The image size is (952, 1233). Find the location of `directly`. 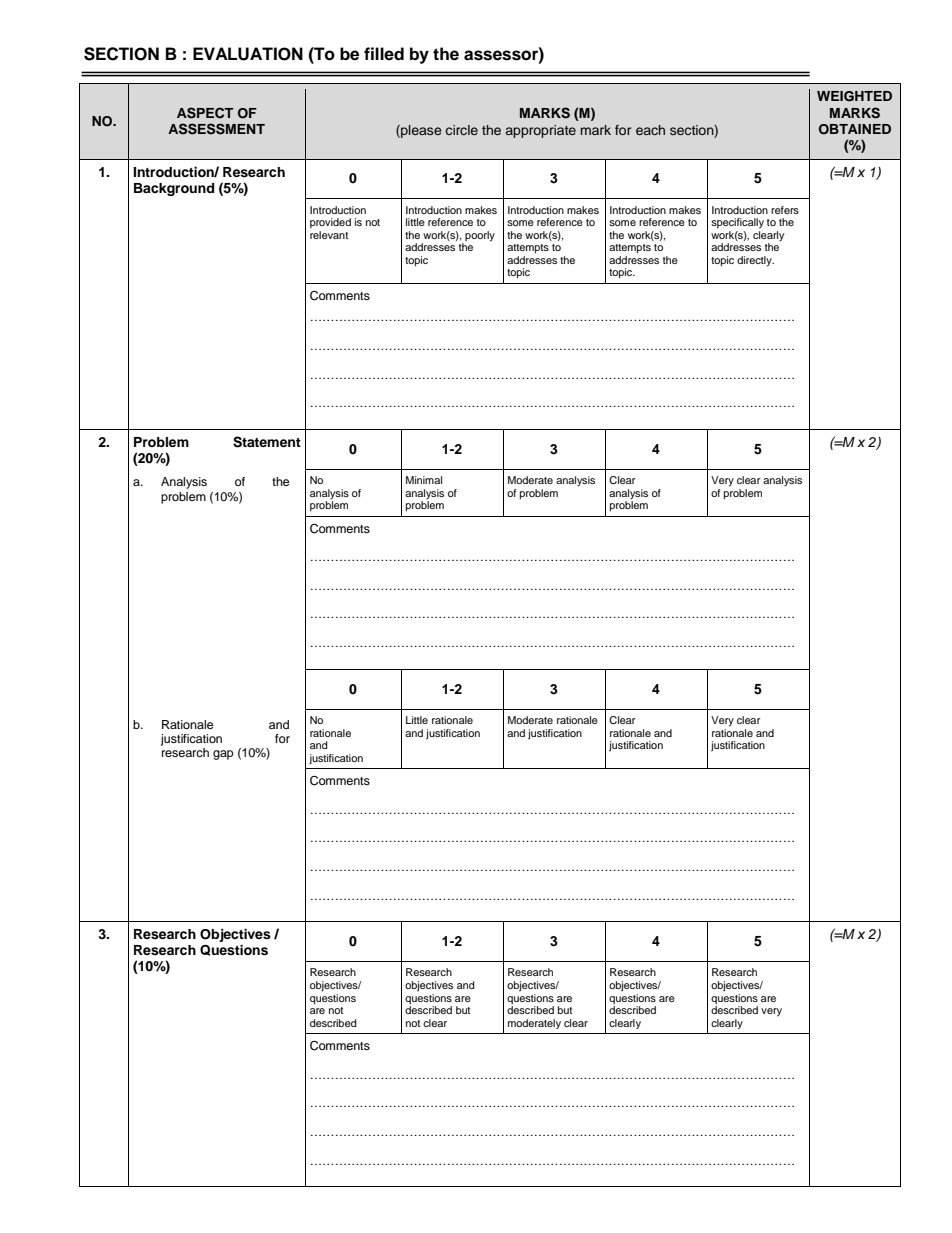

directly is located at coordinates (755, 261).
